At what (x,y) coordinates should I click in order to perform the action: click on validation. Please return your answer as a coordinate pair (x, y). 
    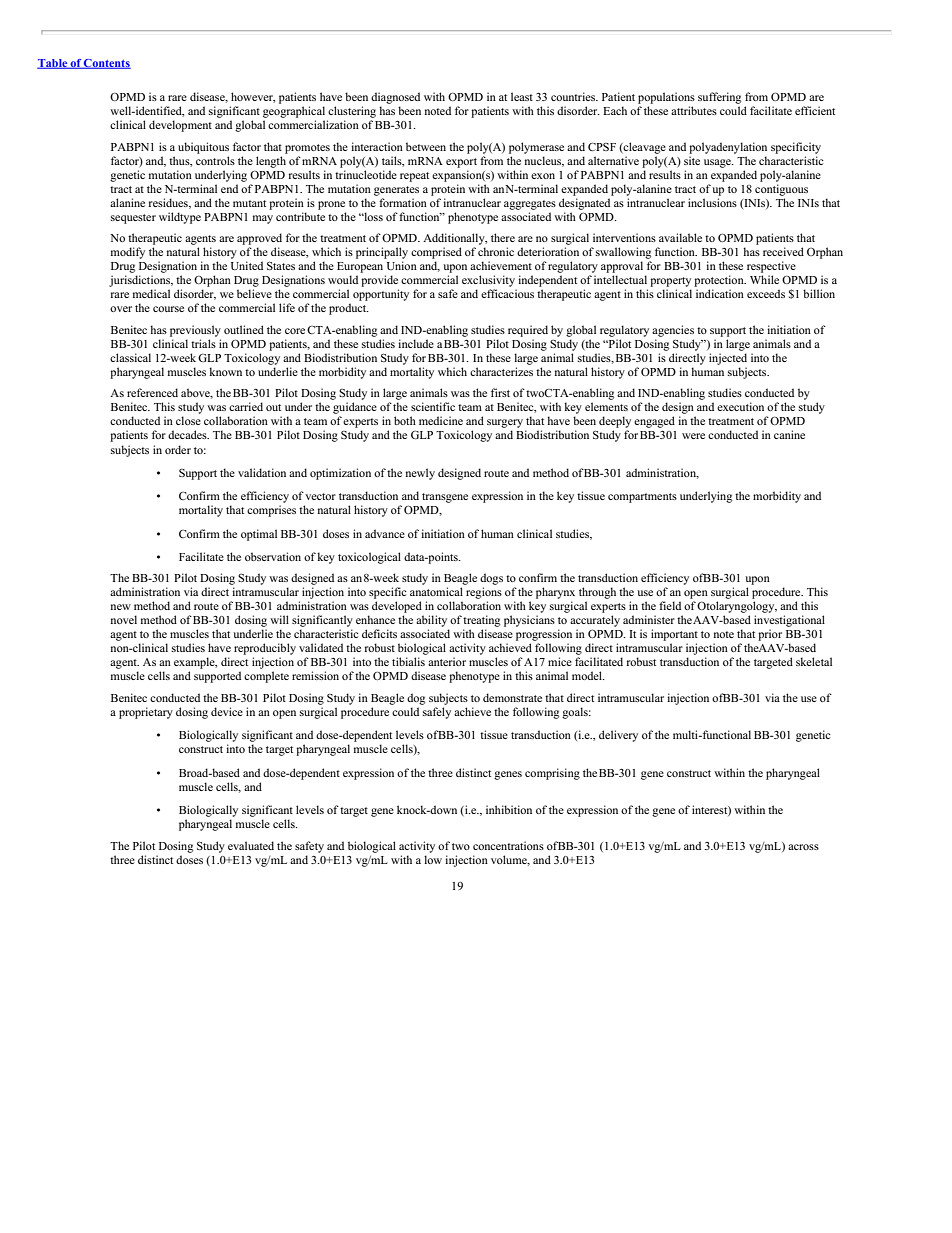
    Looking at the image, I should click on (262, 472).
